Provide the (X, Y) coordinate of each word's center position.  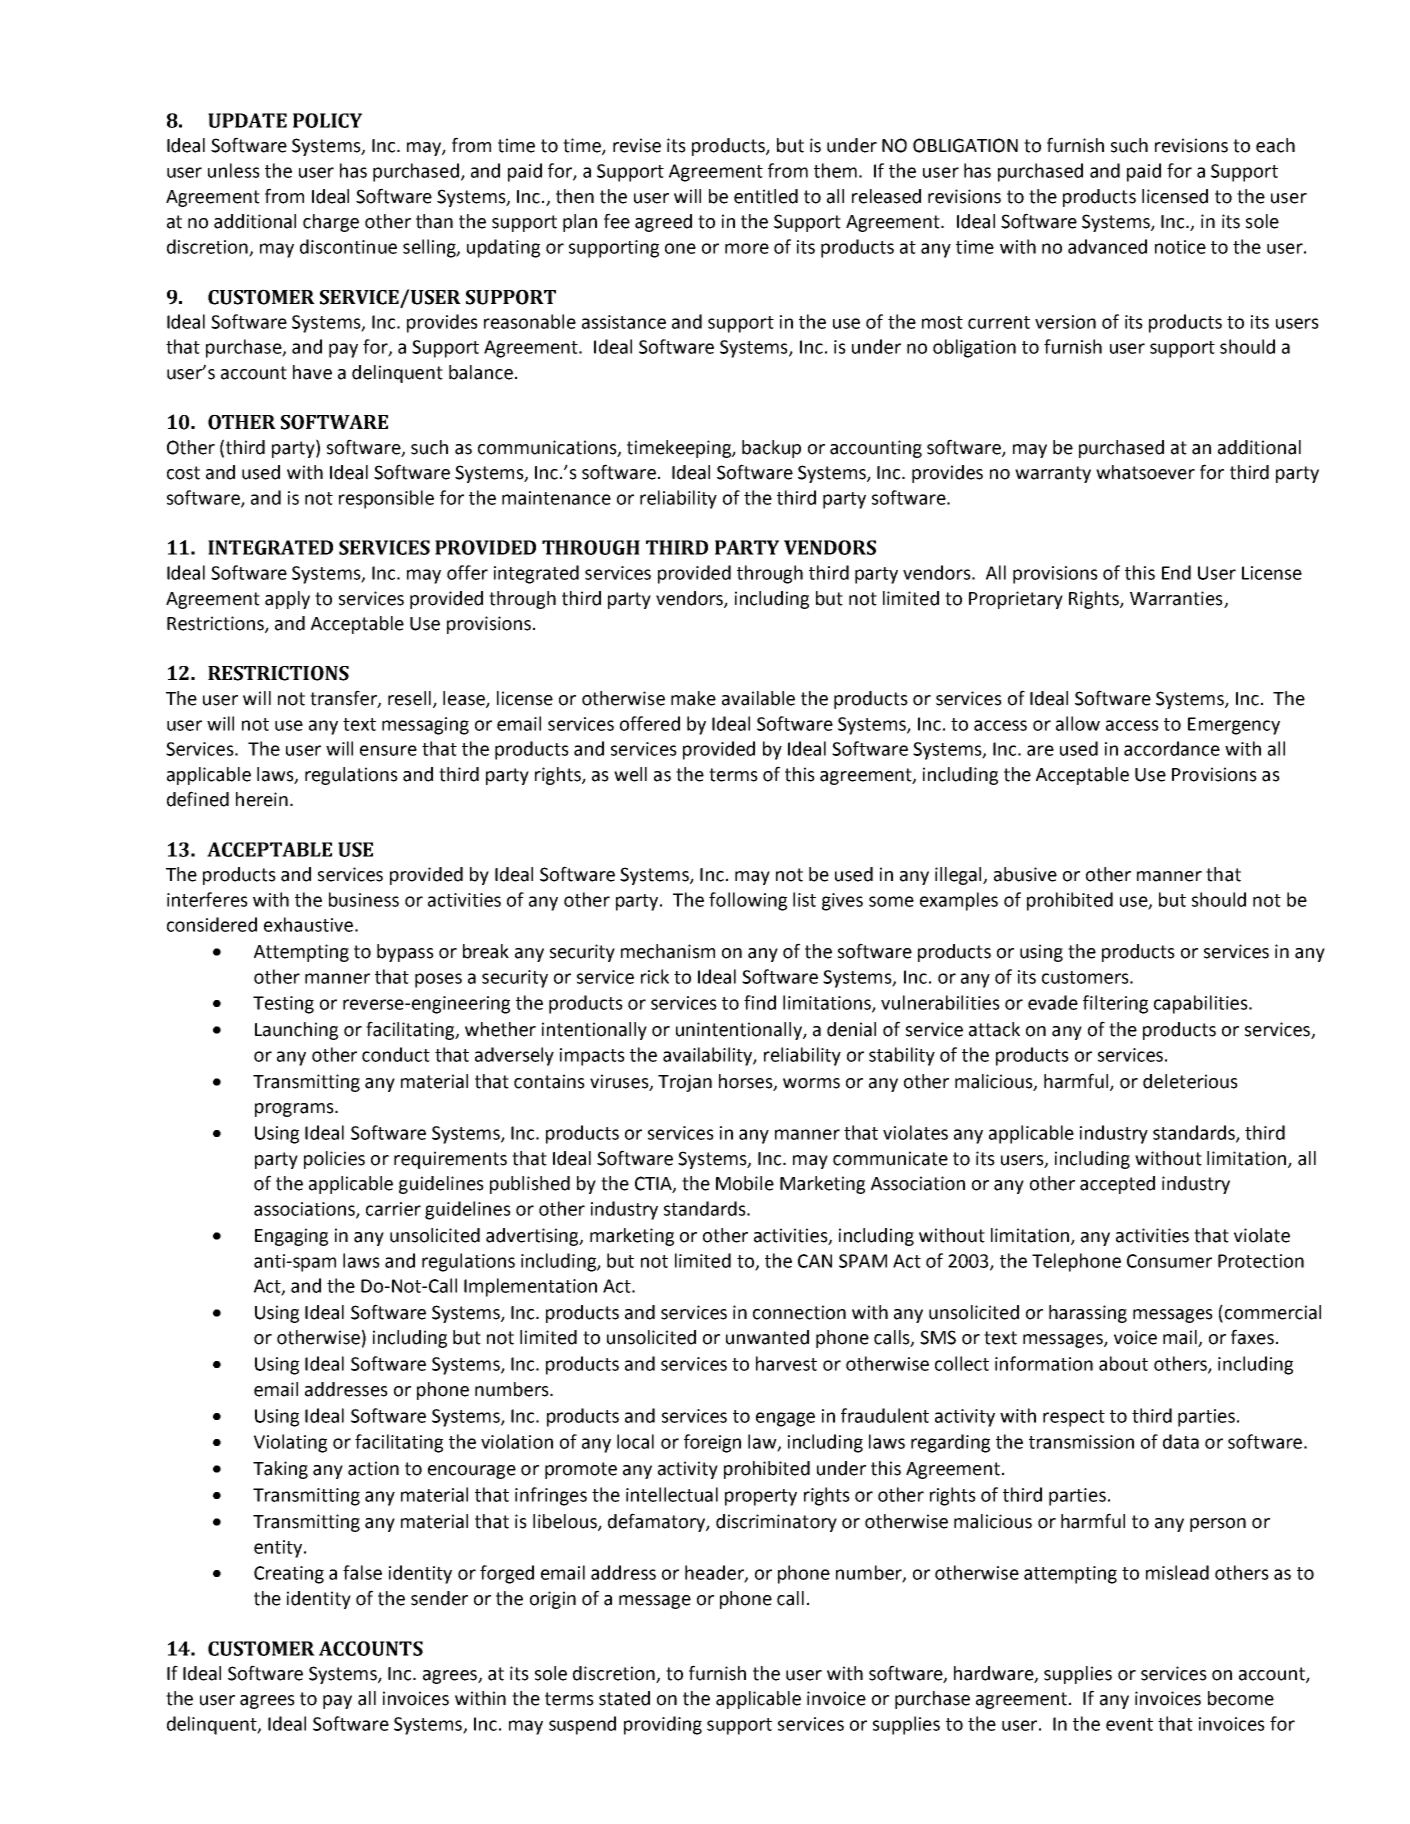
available (758, 698)
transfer (344, 698)
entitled (766, 196)
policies (334, 1160)
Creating (289, 1575)
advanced (1107, 246)
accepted (1117, 1185)
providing (663, 1725)
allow (1078, 723)
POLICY (327, 120)
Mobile (745, 1183)
